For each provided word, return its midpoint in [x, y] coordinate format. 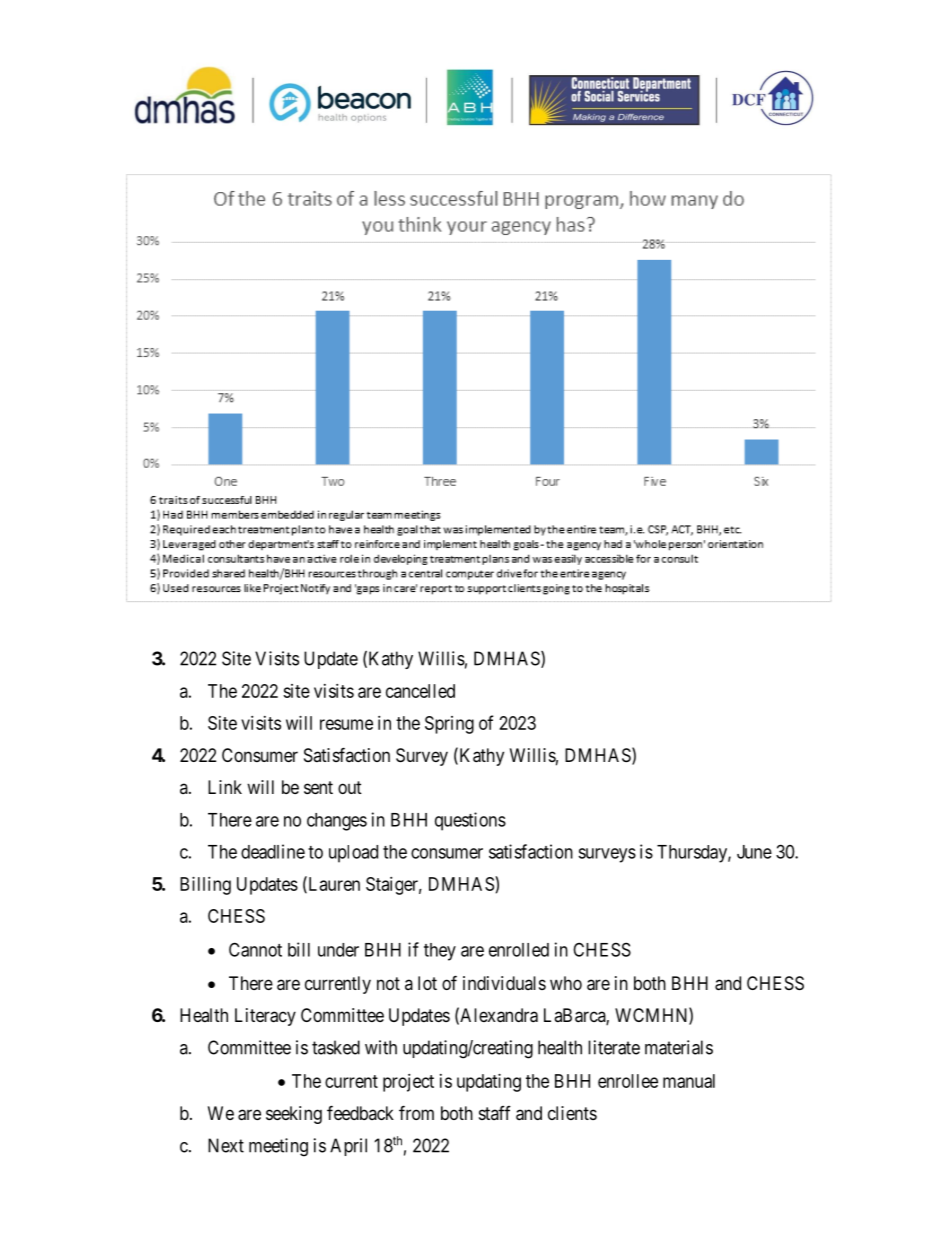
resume [346, 724]
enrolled [519, 950]
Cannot [255, 949]
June [754, 852]
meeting [278, 1147]
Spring [449, 725]
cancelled [420, 691]
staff [495, 1113]
